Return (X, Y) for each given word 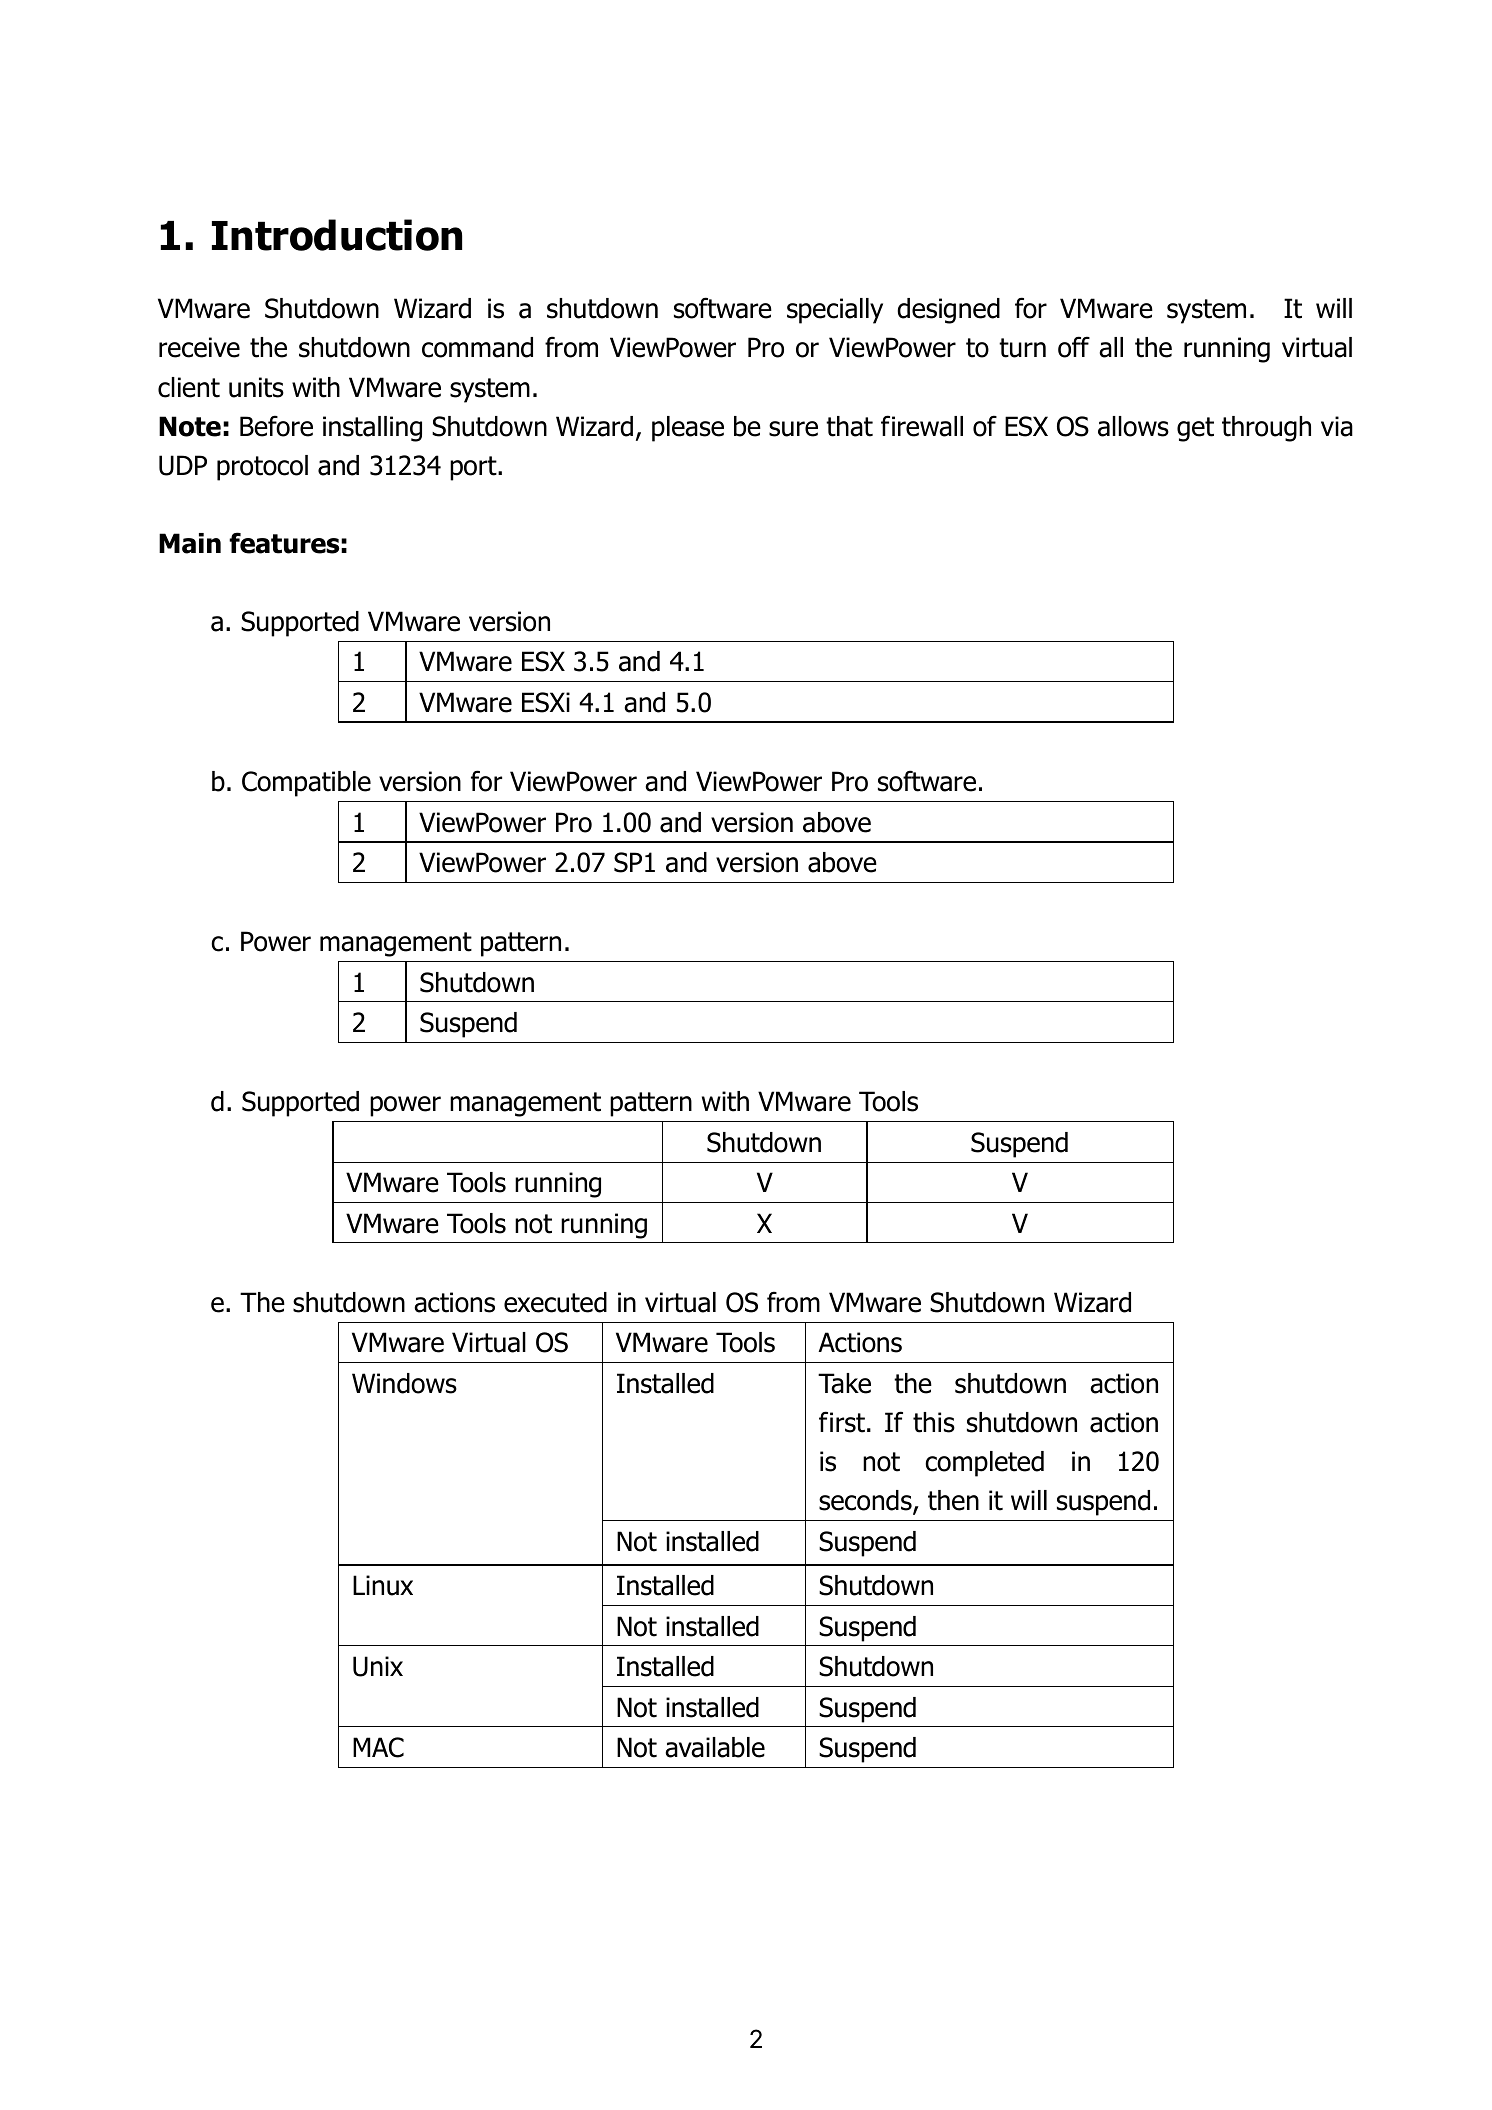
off (1074, 347)
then (953, 1500)
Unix (378, 1666)
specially (835, 311)
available (715, 1747)
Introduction (337, 235)
